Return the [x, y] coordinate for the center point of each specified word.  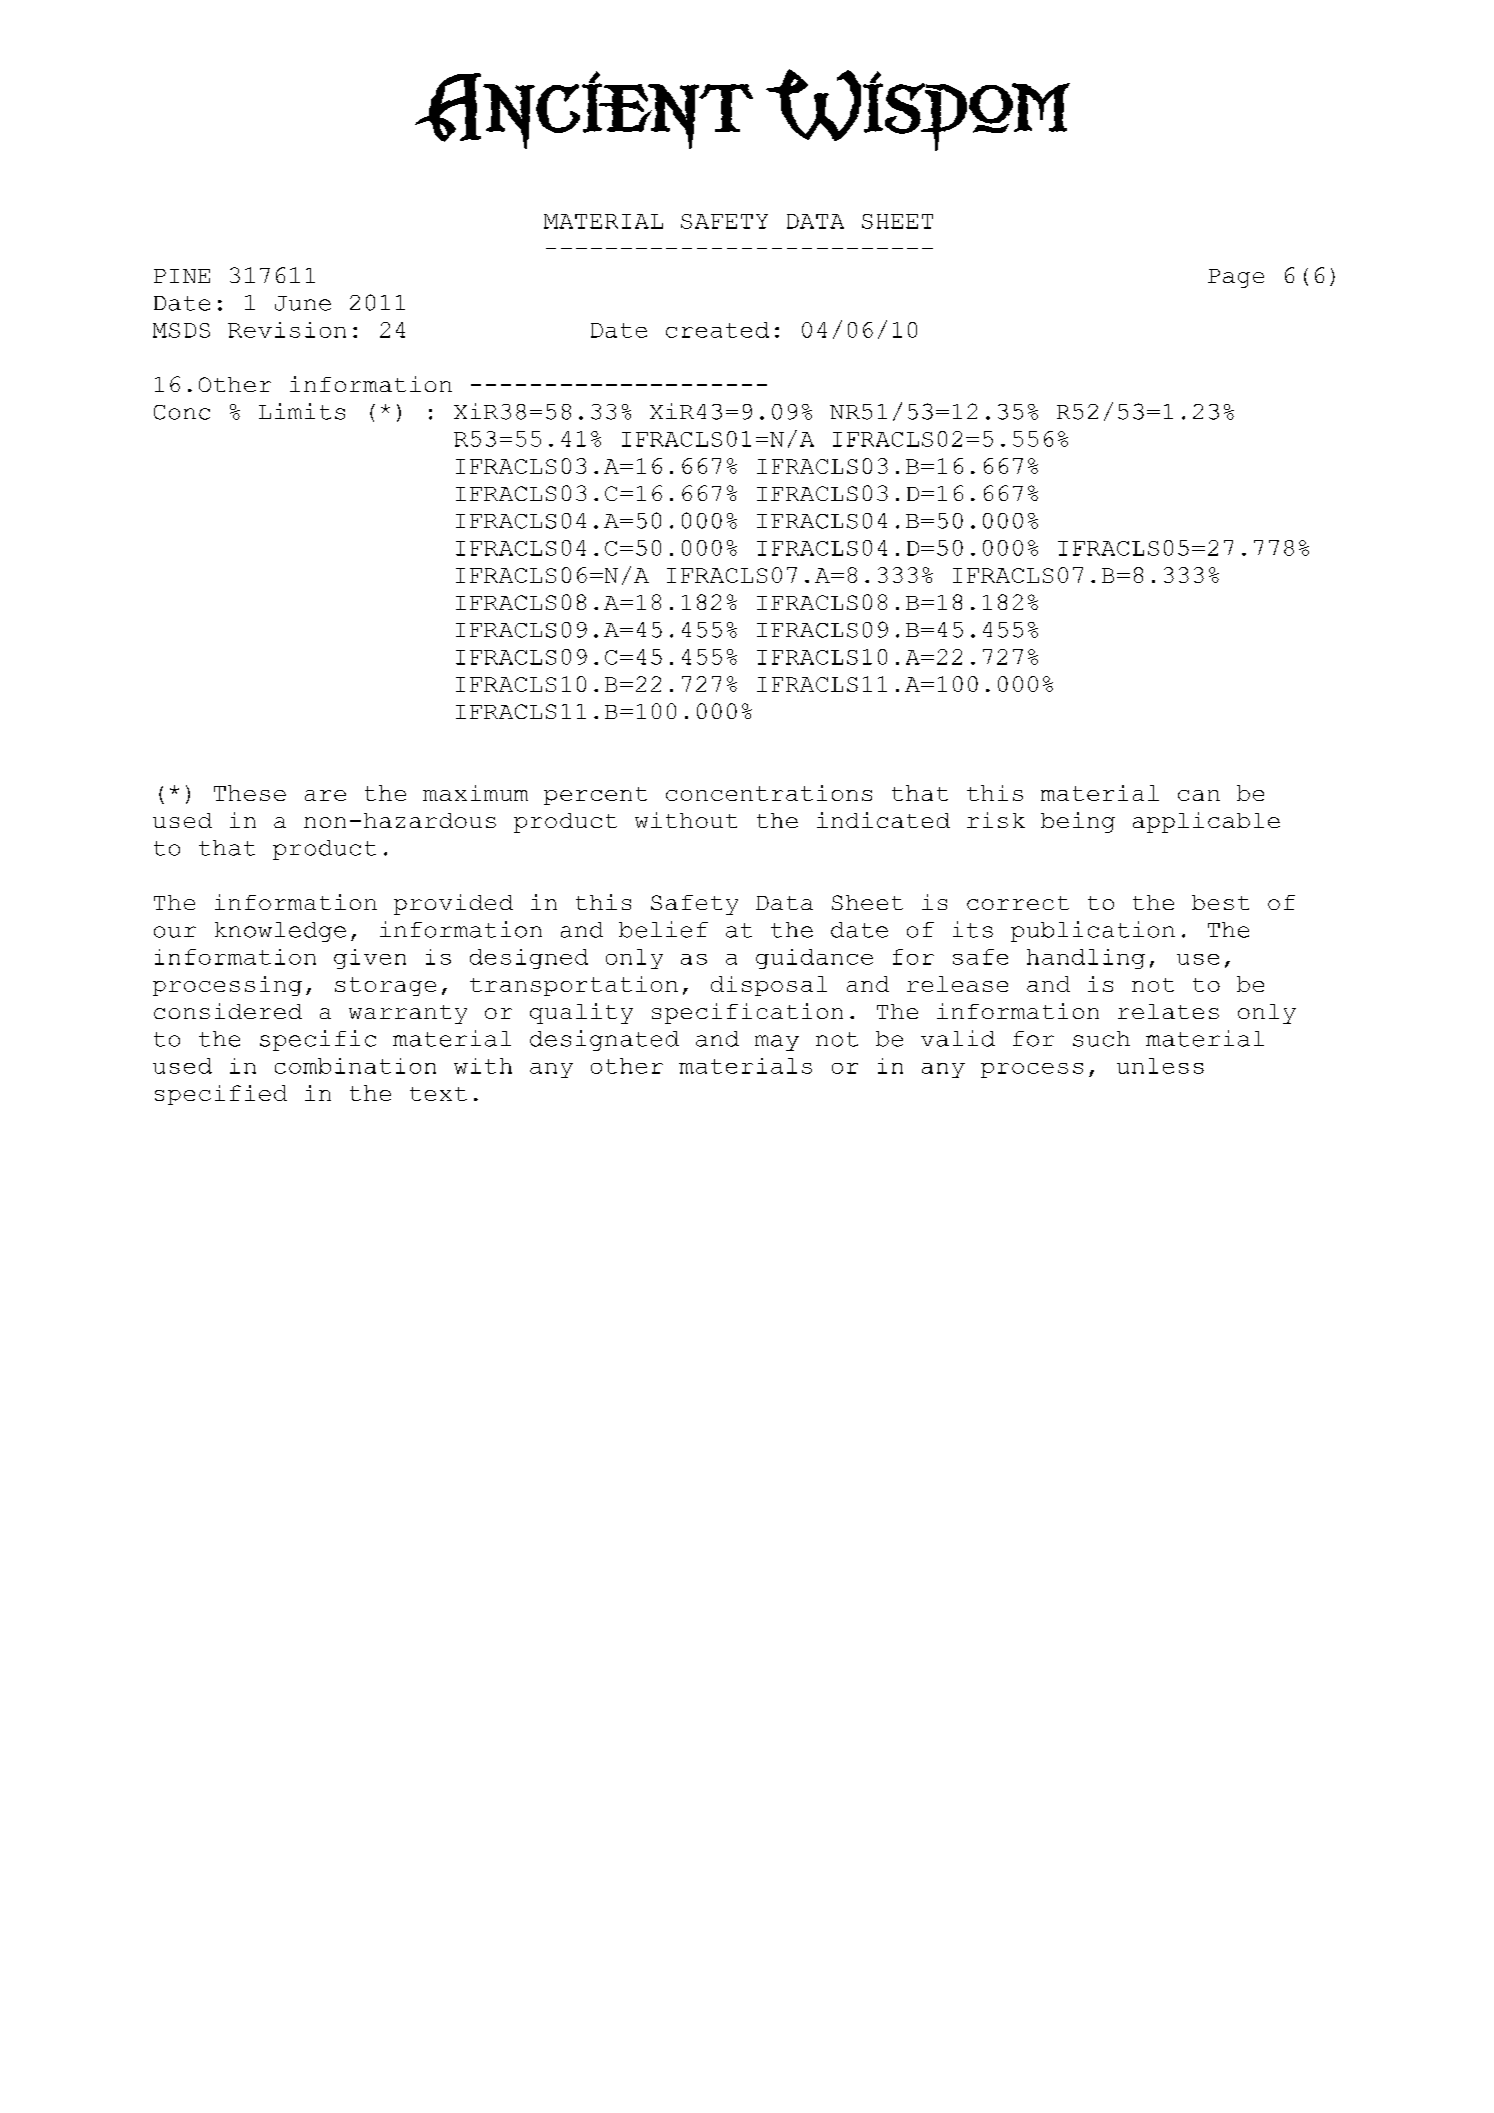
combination [355, 1066]
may [777, 1043]
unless [1160, 1066]
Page [1236, 278]
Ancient [584, 110]
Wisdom [918, 110]
